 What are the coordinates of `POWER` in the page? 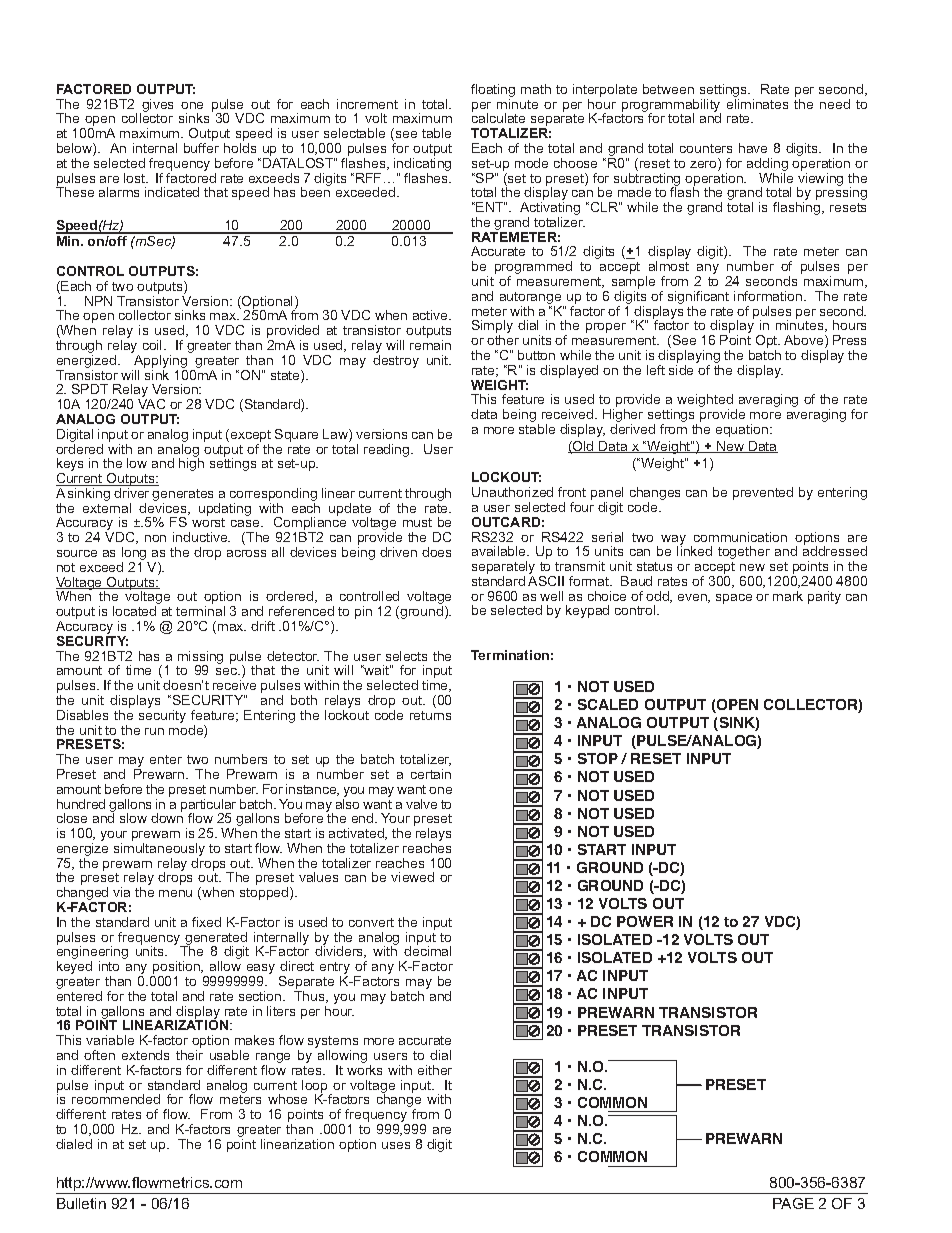 It's located at (645, 921).
